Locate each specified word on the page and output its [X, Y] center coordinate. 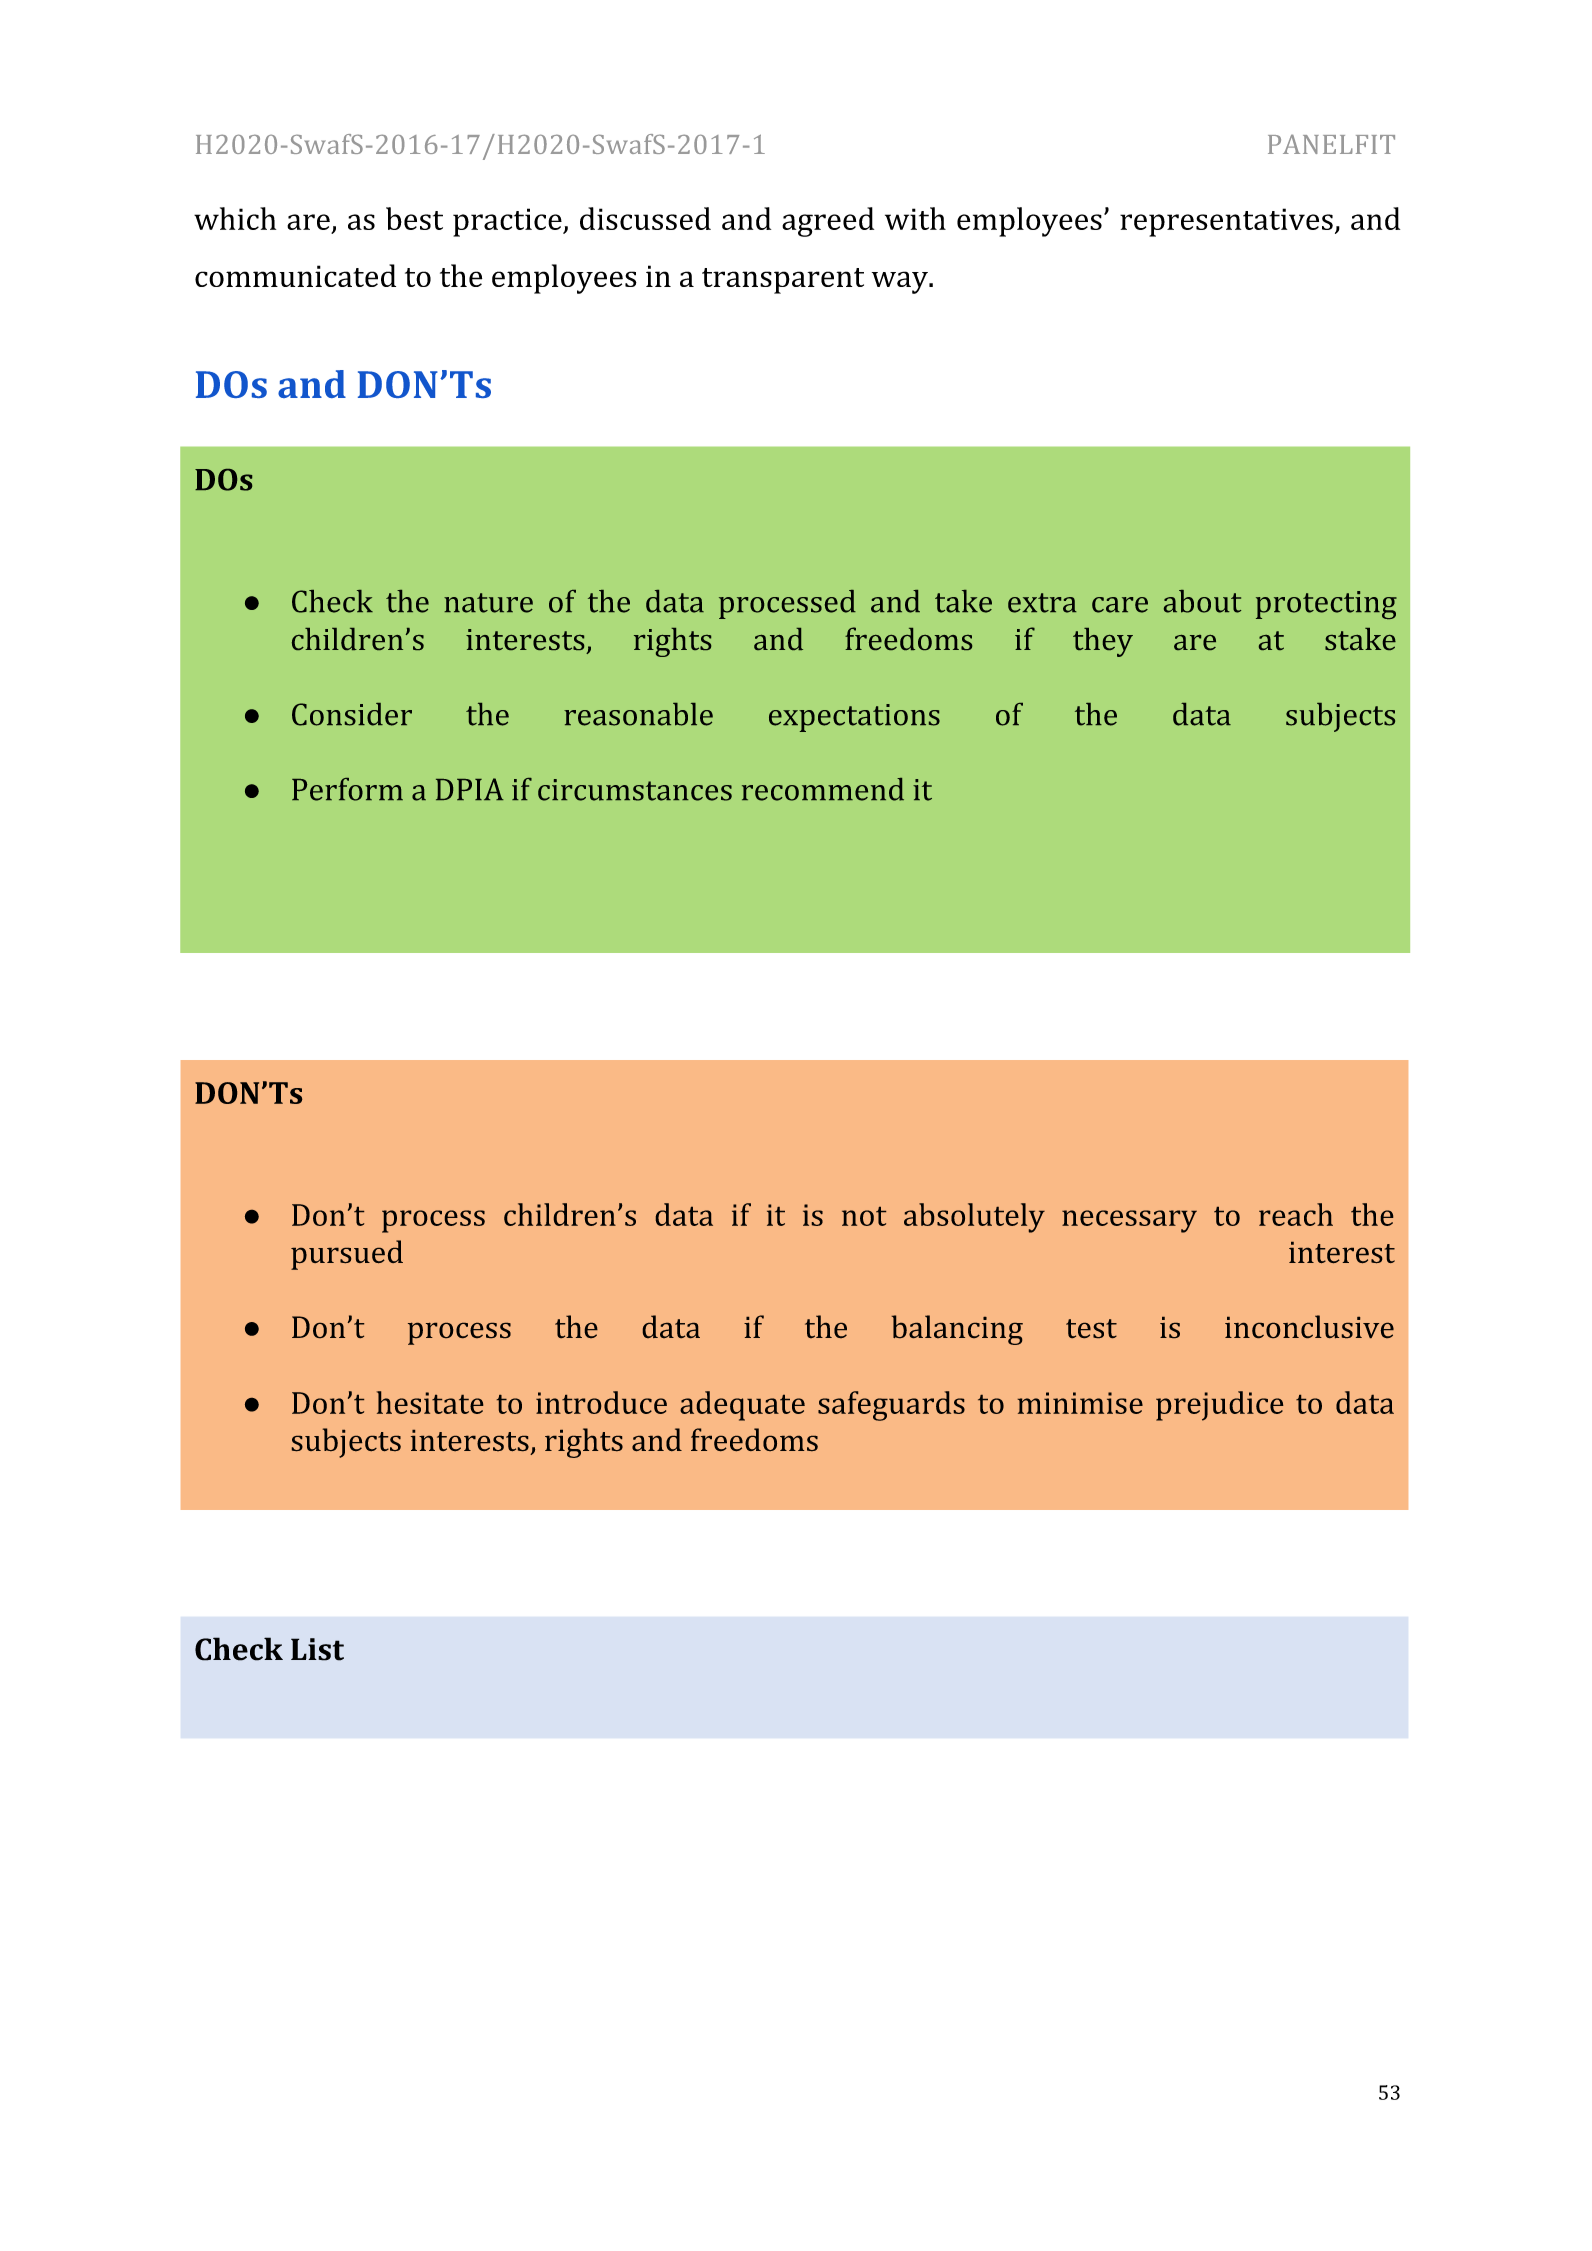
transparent [783, 281]
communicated [295, 275]
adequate [742, 1406]
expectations [854, 718]
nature [488, 603]
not [864, 1216]
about [1202, 601]
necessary [1129, 1221]
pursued [347, 1255]
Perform [347, 789]
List [317, 1649]
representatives [1226, 222]
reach [1296, 1214]
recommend [823, 789]
